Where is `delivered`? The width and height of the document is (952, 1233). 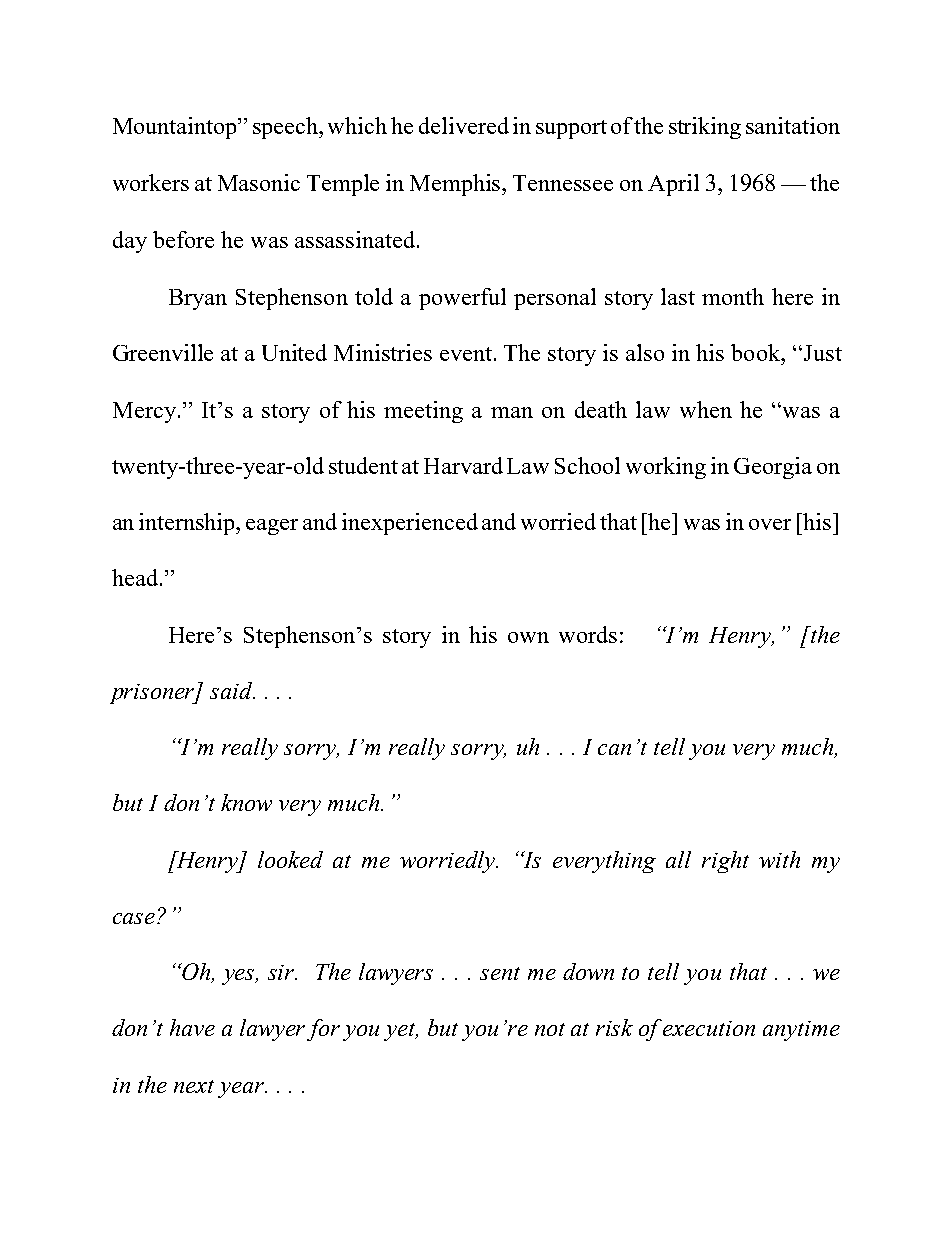
delivered is located at coordinates (464, 125).
